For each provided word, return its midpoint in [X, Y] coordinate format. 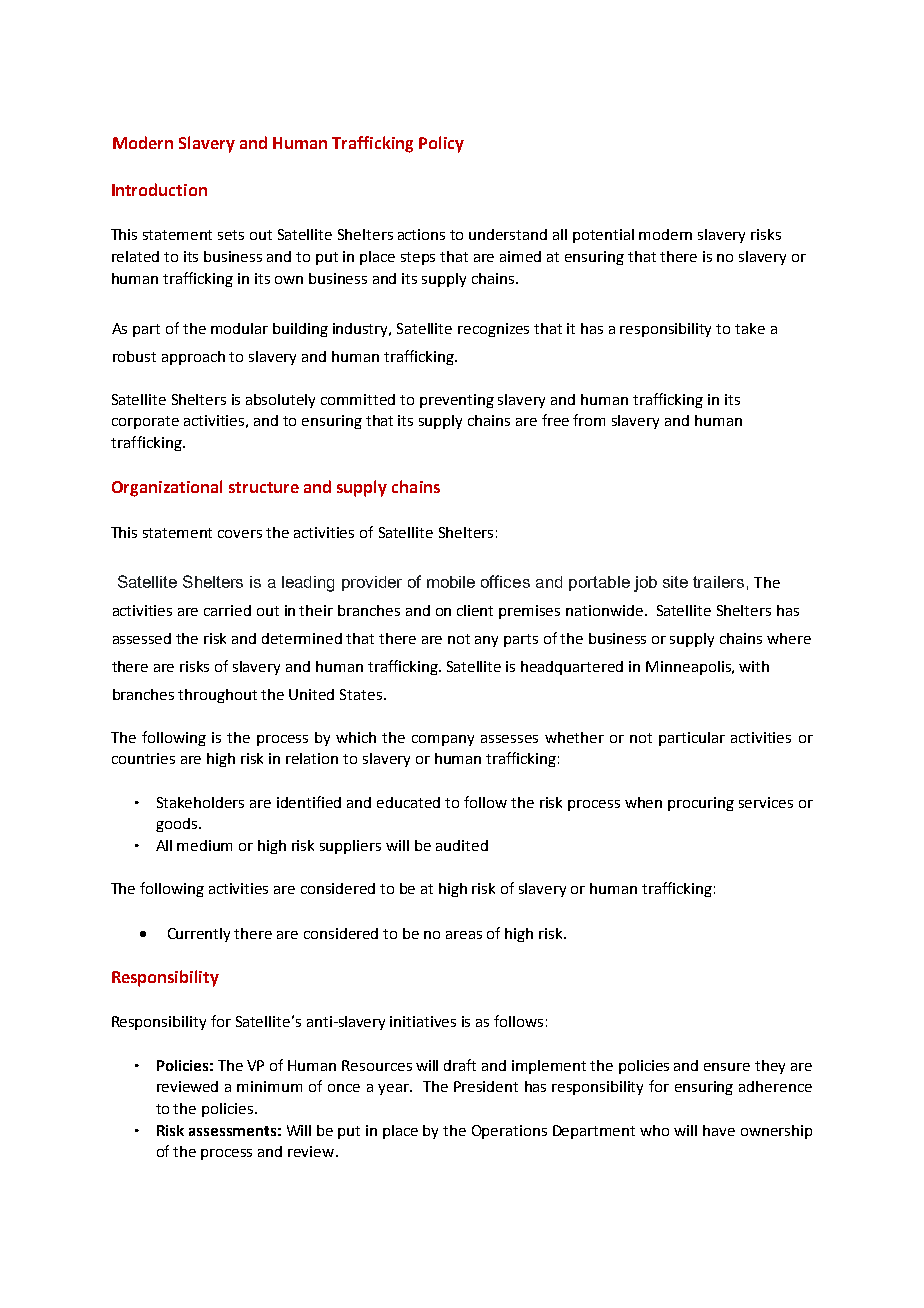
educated [408, 802]
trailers [718, 582]
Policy [441, 144]
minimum [269, 1086]
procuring [701, 804]
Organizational [167, 488]
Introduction [159, 189]
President [486, 1086]
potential [603, 236]
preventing [457, 401]
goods [176, 825]
